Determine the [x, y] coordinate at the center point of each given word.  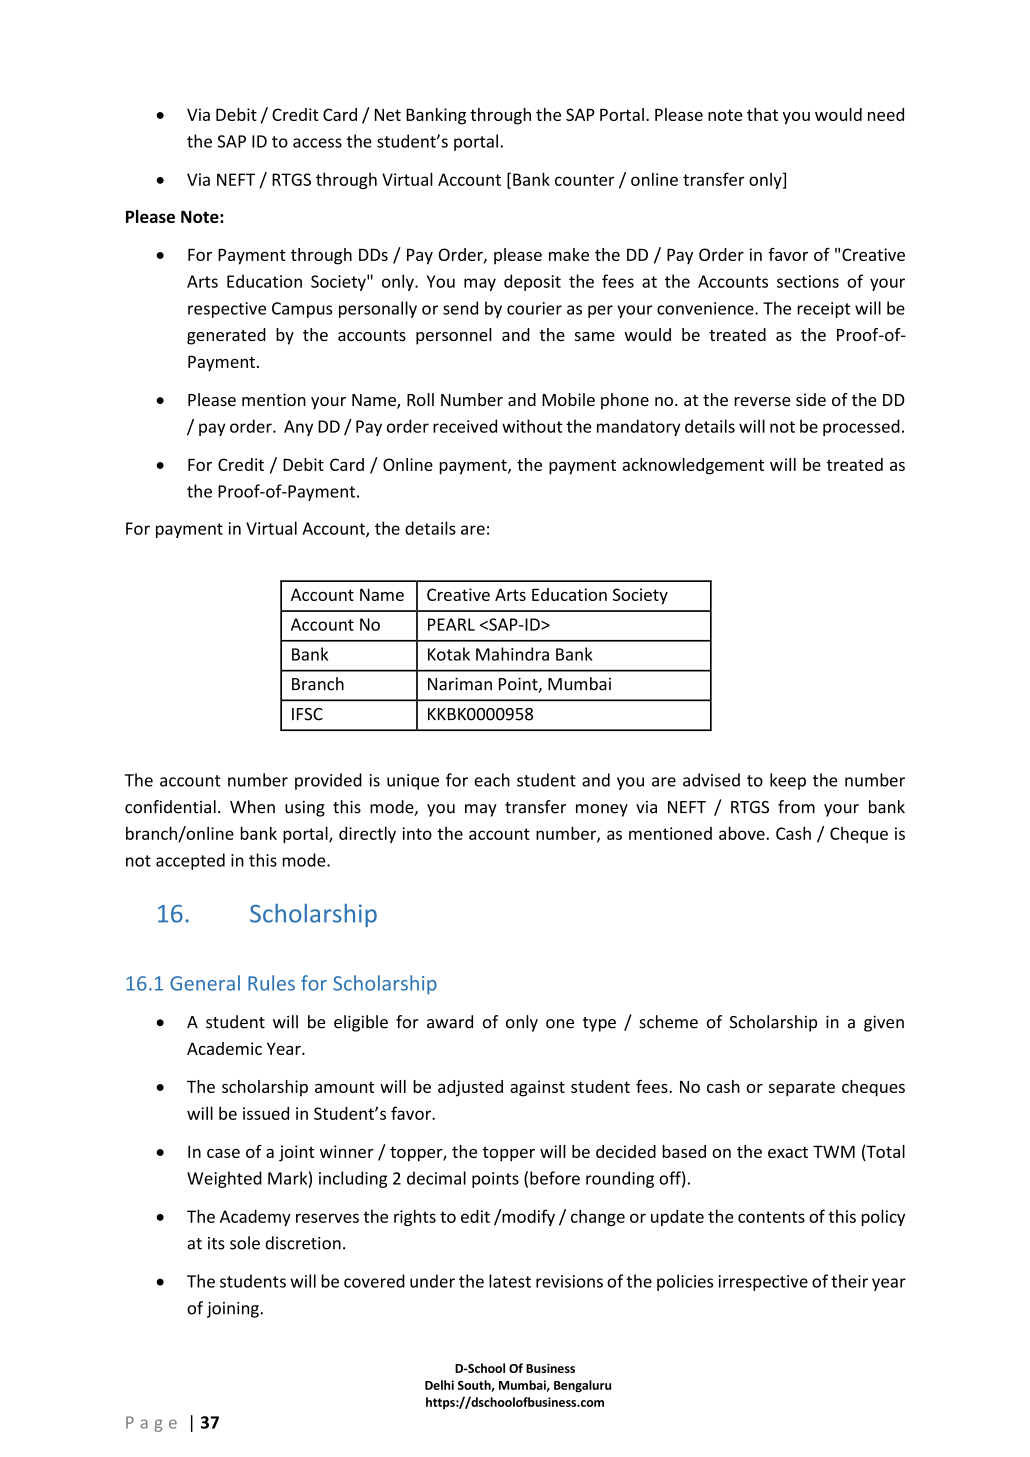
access [317, 143]
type [599, 1024]
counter [585, 180]
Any [298, 428]
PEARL [451, 624]
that [762, 114]
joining [233, 1310]
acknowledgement [693, 466]
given [884, 1023]
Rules [271, 983]
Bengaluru [582, 1386]
